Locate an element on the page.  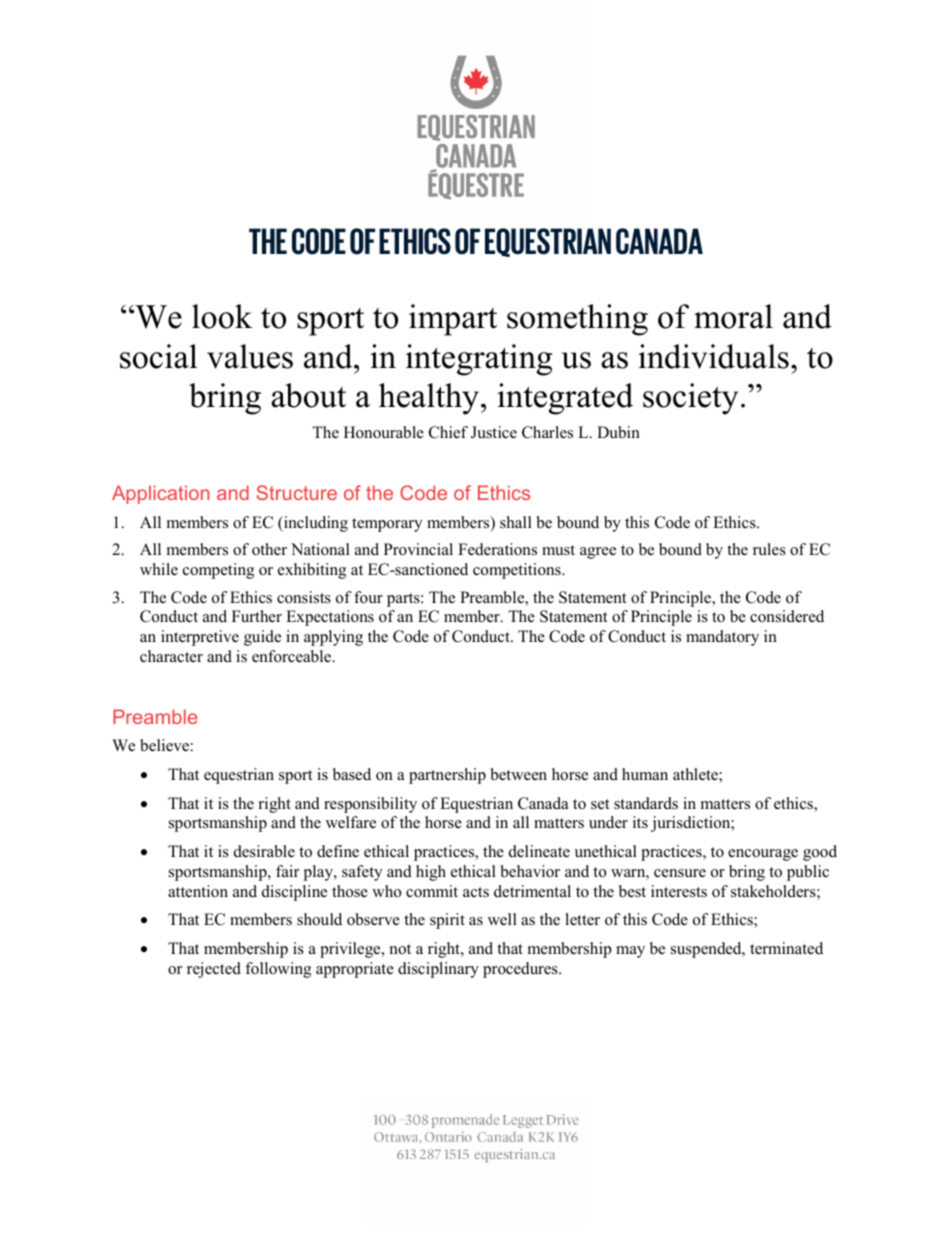
rules is located at coordinates (769, 549).
